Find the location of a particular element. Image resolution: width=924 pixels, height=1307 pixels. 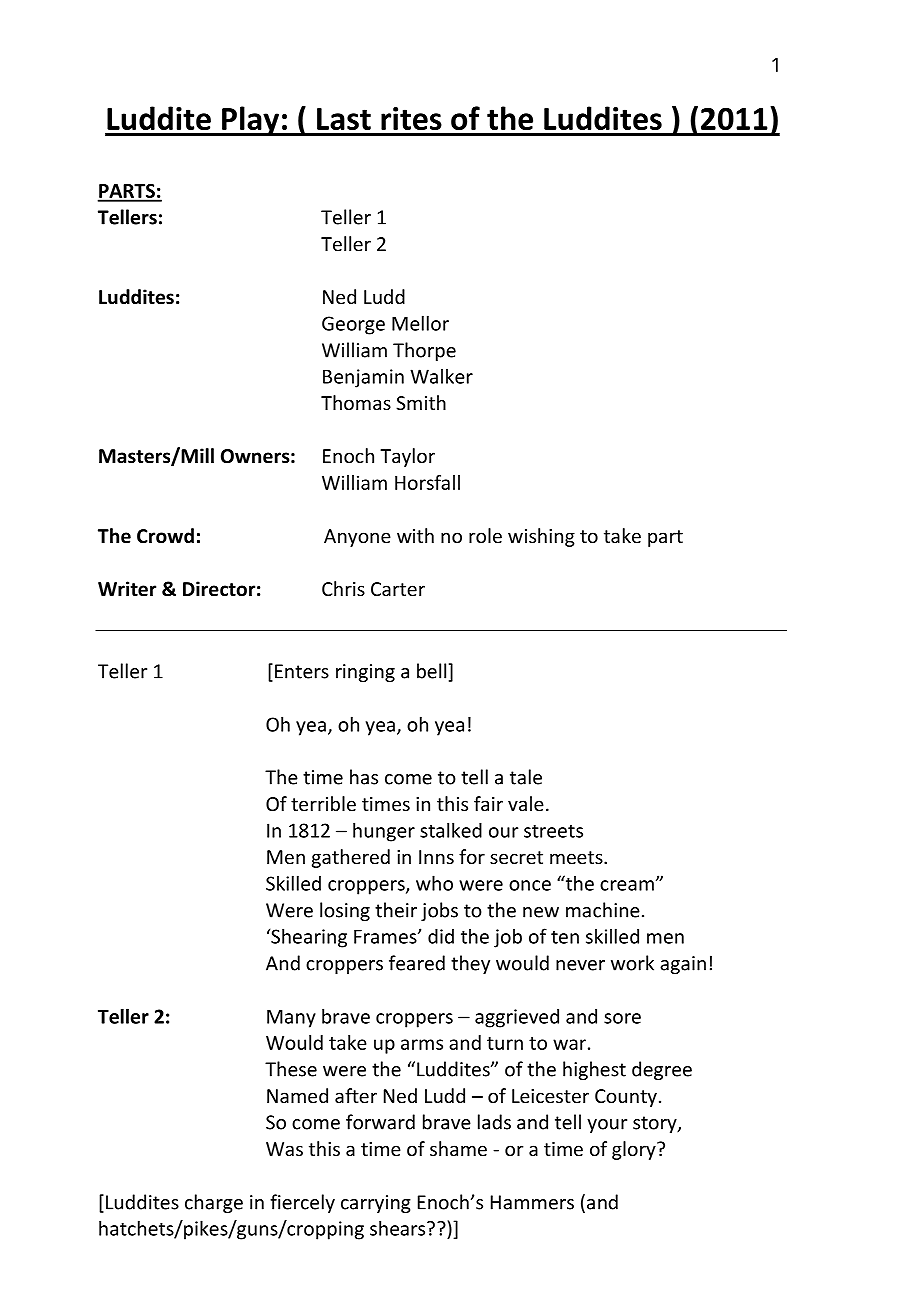

Play is located at coordinates (250, 121).
